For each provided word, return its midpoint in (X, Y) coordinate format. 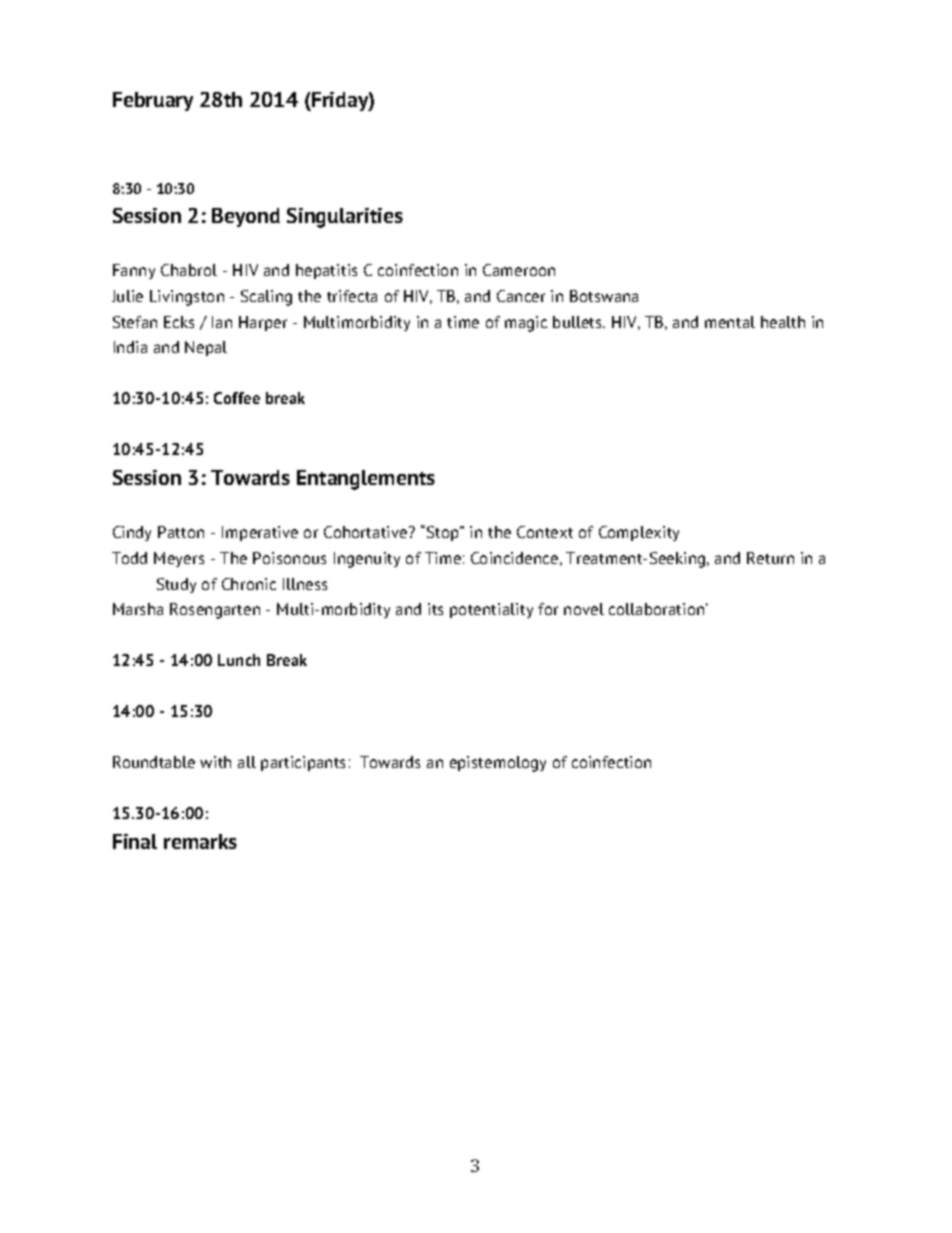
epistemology (498, 764)
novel (584, 609)
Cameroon (519, 270)
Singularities (345, 218)
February (153, 101)
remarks (200, 841)
